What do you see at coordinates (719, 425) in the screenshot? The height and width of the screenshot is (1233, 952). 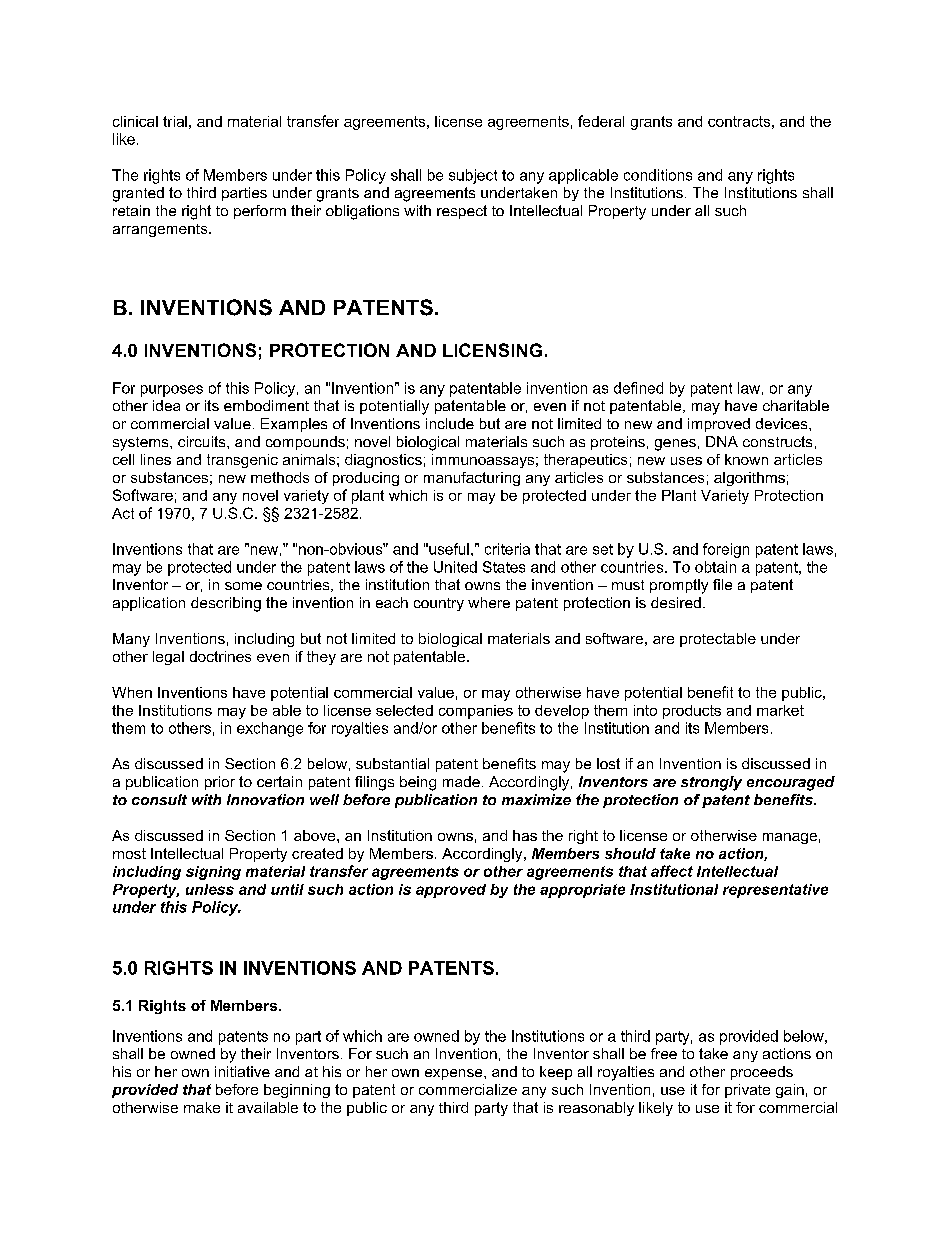 I see `improved` at bounding box center [719, 425].
